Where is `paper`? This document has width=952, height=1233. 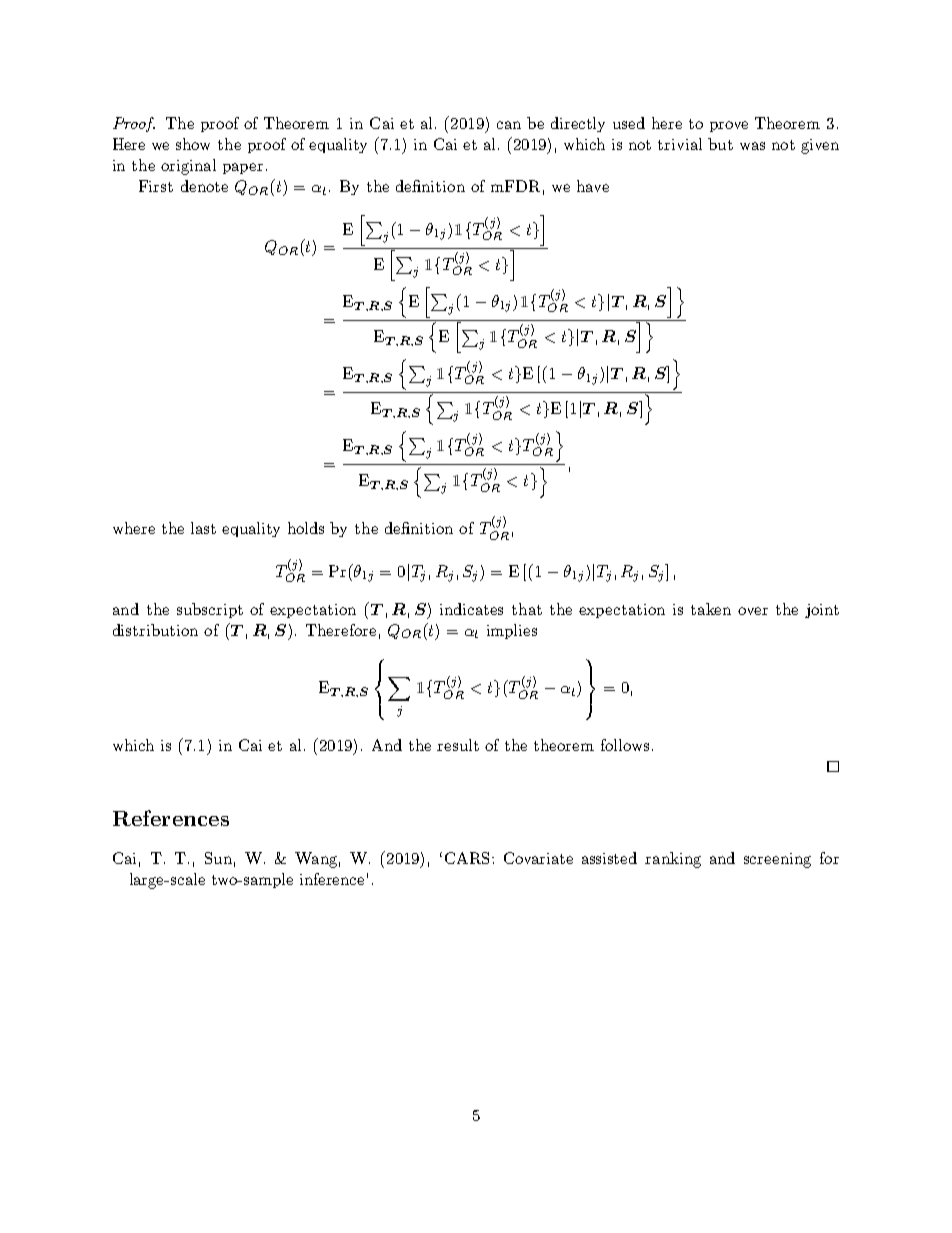 paper is located at coordinates (243, 168).
